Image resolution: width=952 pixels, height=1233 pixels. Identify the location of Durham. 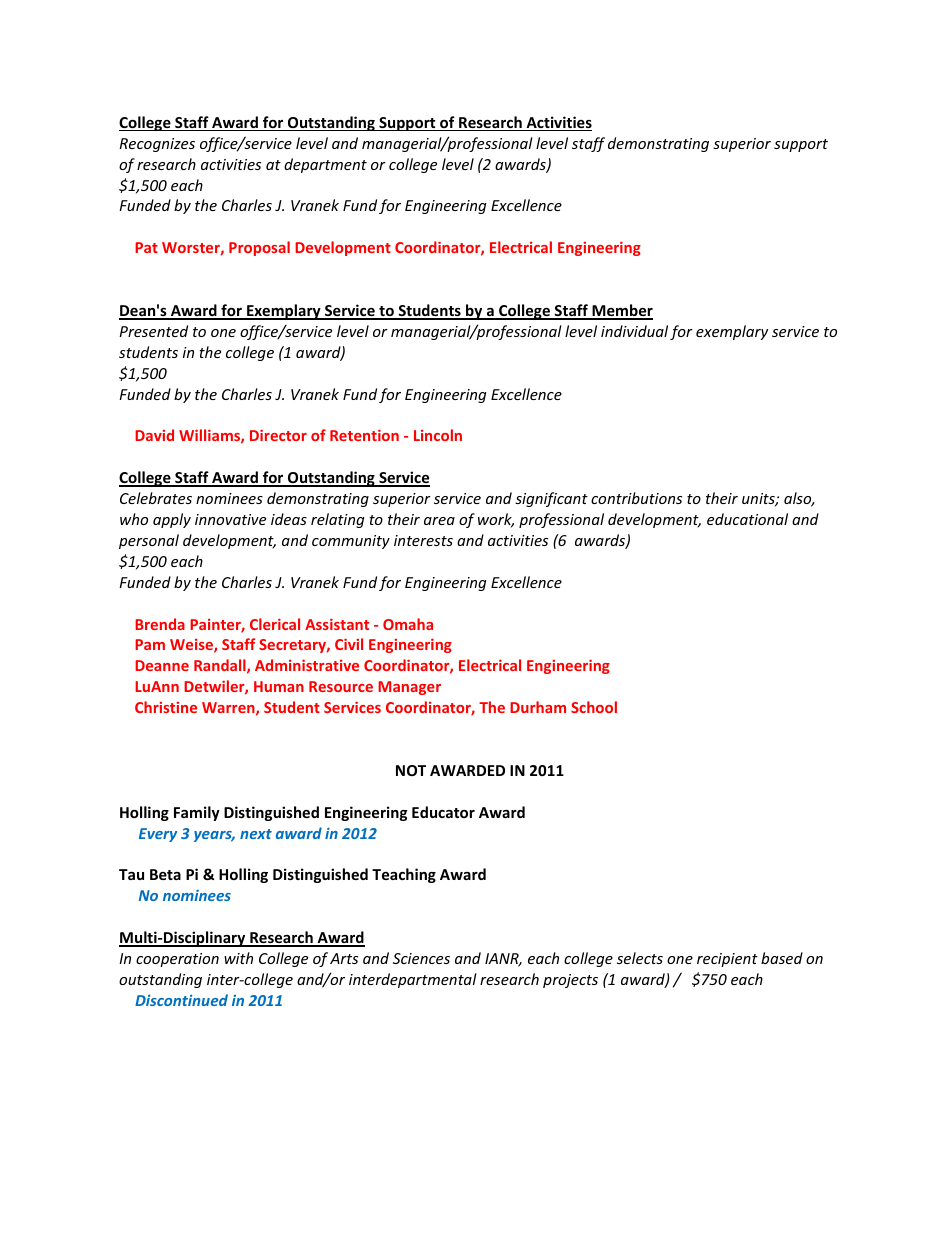
(538, 707).
